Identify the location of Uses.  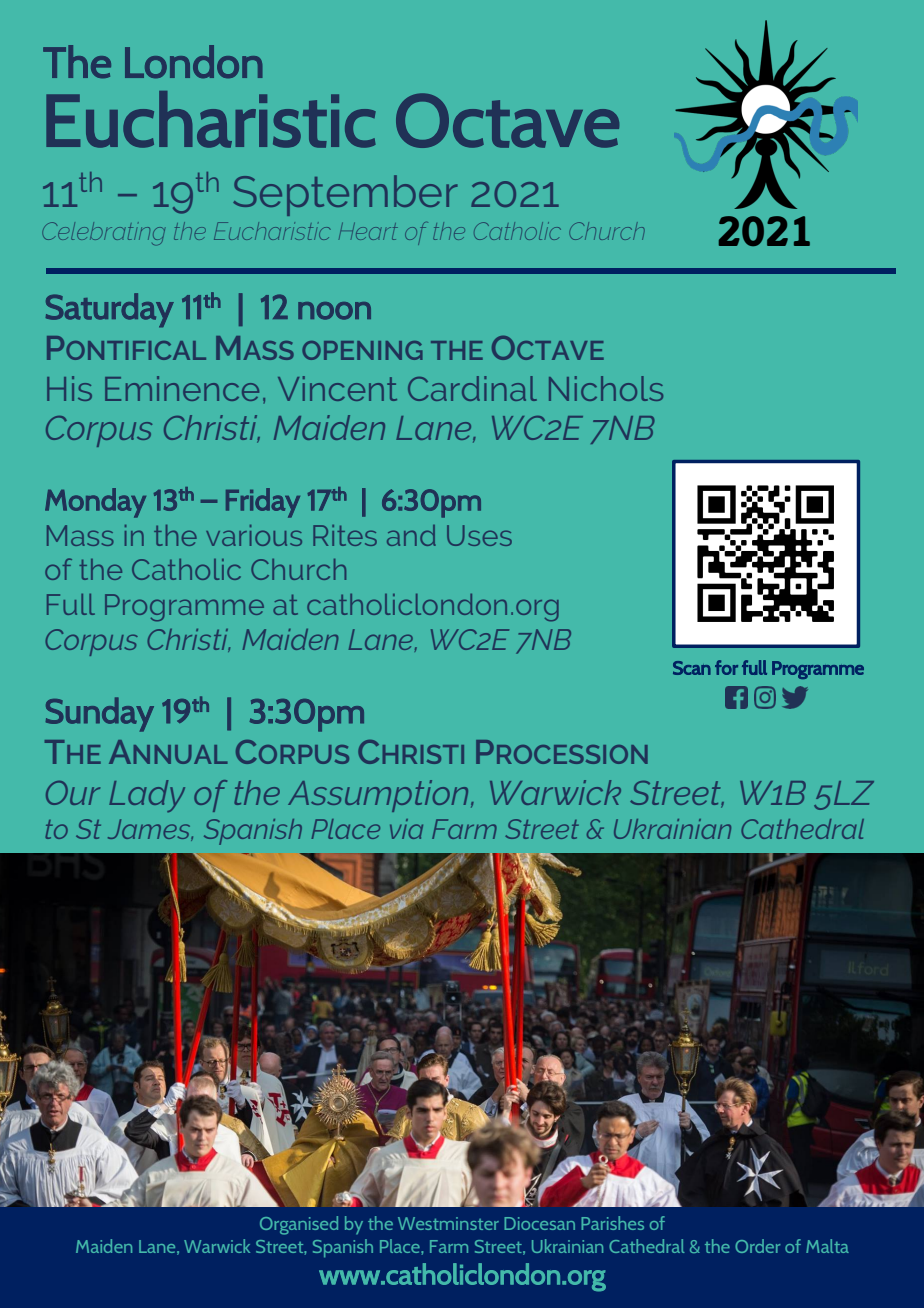
(479, 535).
